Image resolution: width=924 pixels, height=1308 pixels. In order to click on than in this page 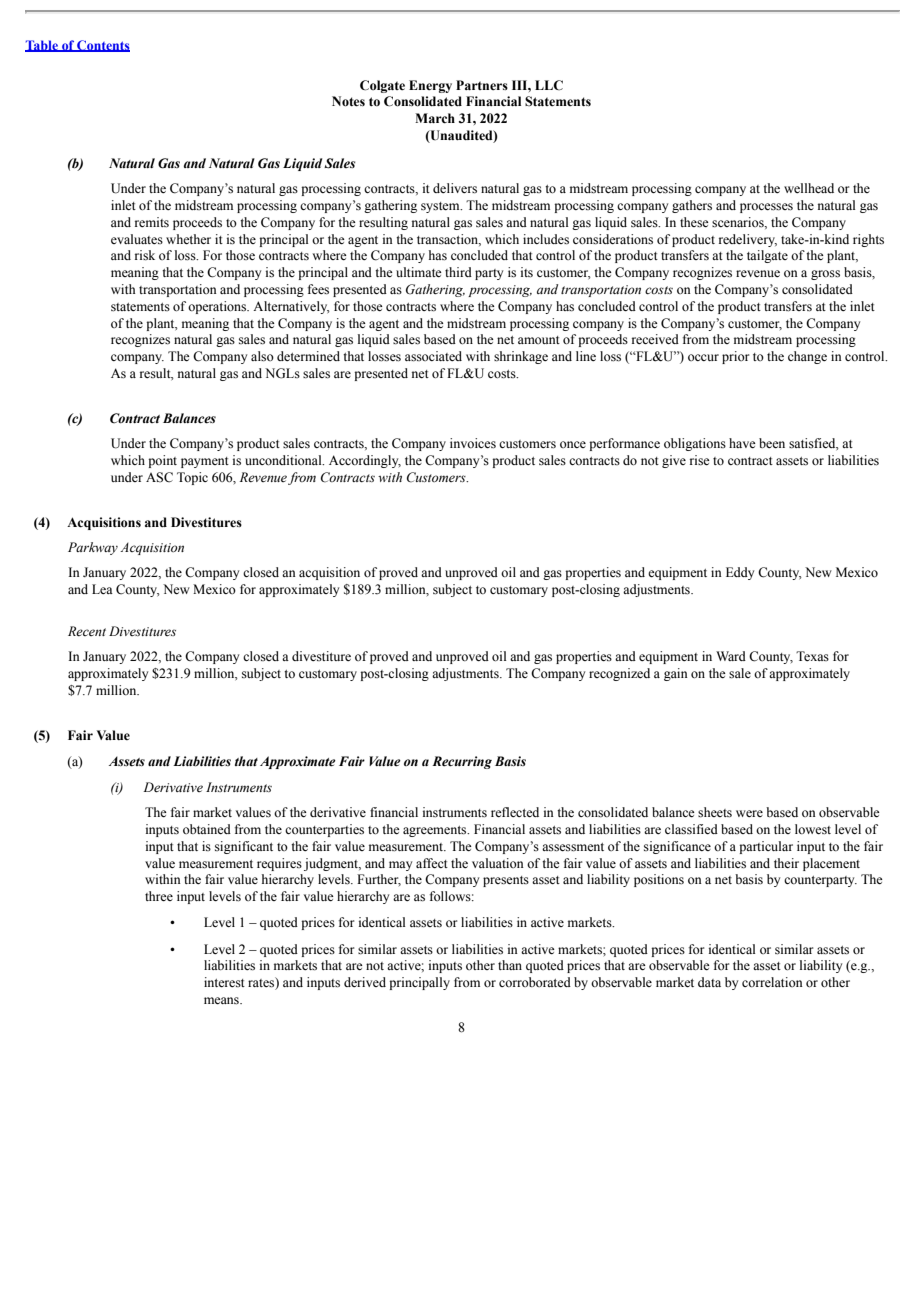, I will do `click(510, 965)`.
